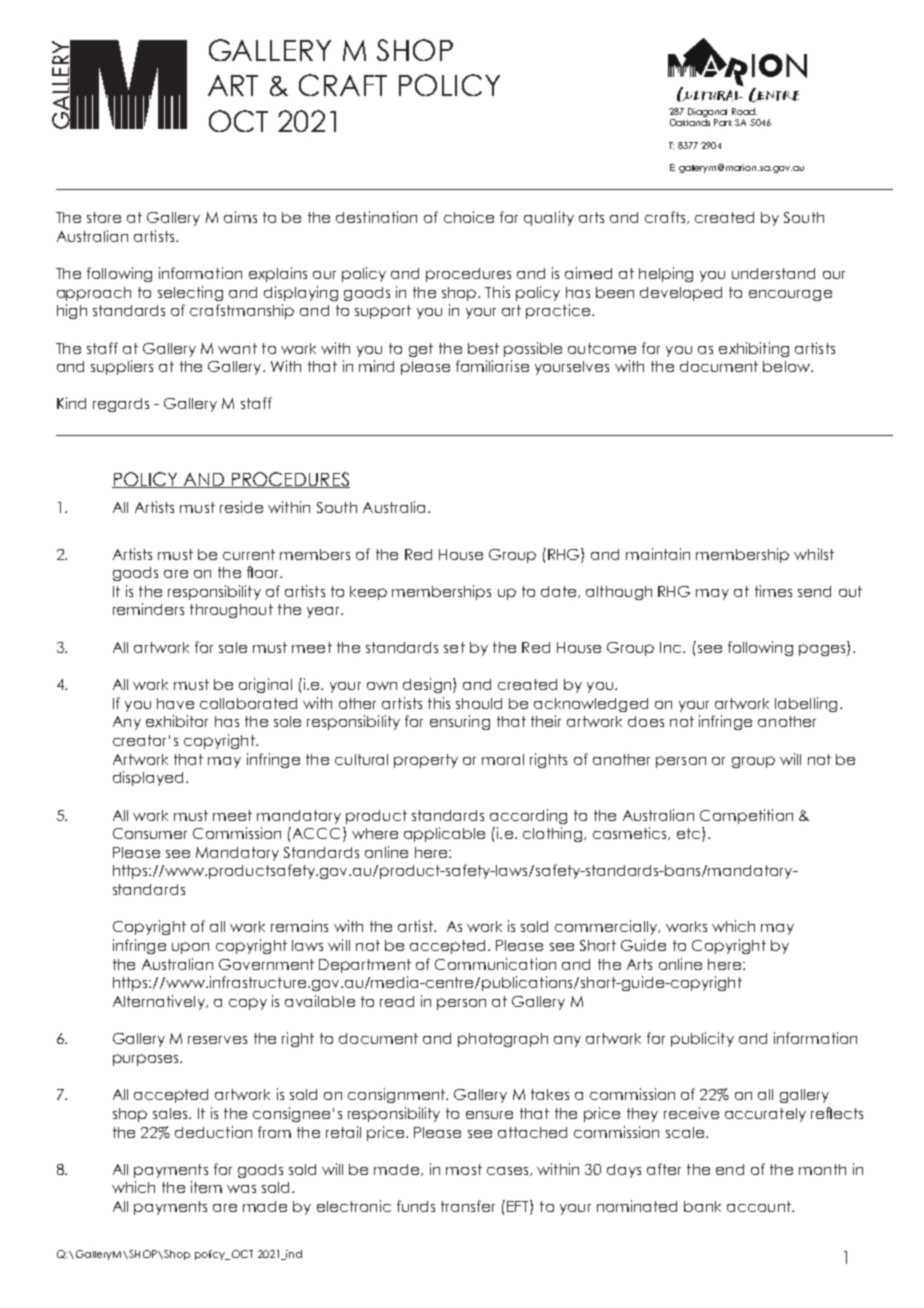  What do you see at coordinates (104, 217) in the screenshot?
I see `store` at bounding box center [104, 217].
